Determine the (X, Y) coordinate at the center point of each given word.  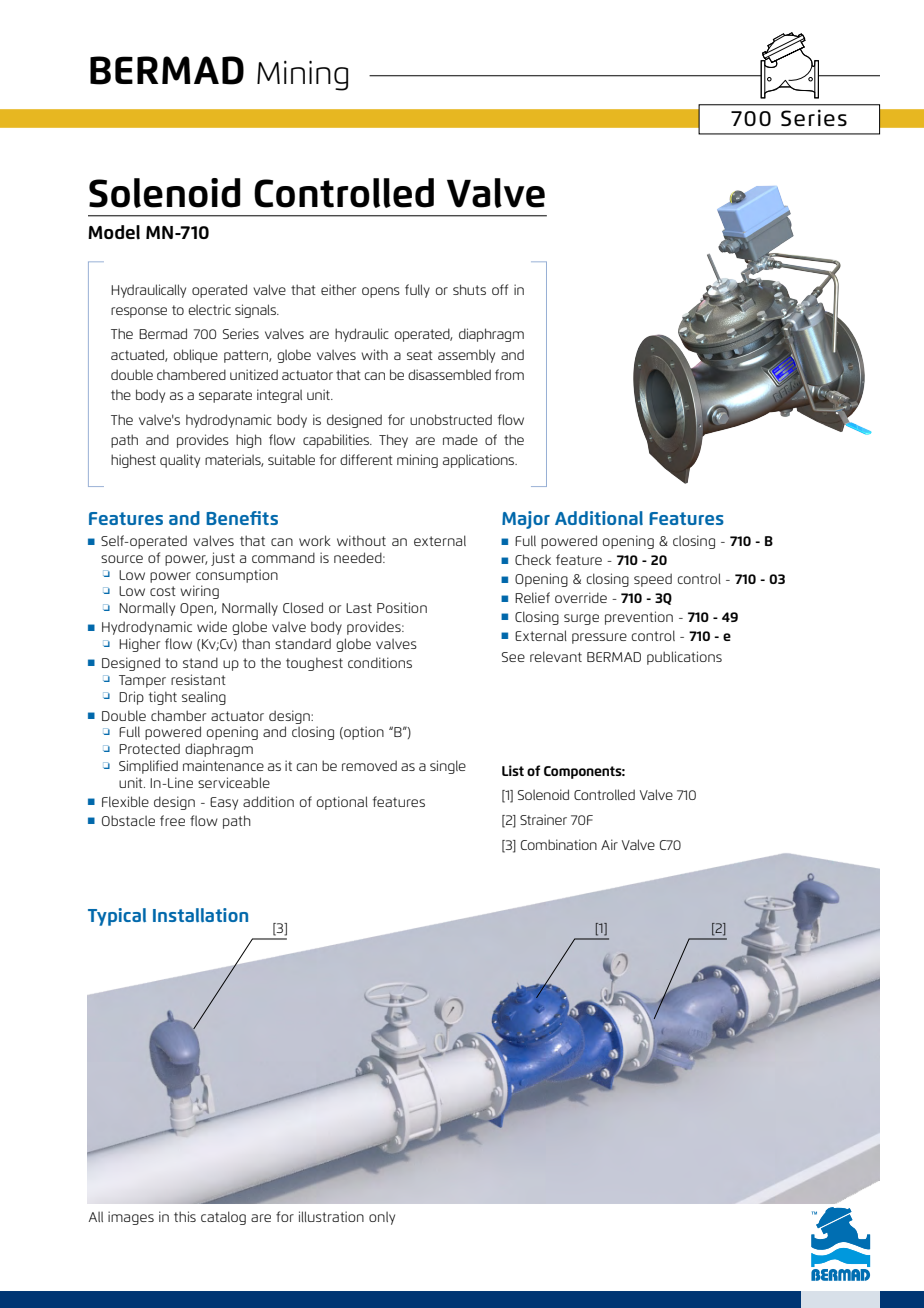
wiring (199, 592)
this (185, 1216)
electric (209, 309)
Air (609, 844)
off (500, 289)
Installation (200, 915)
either (338, 289)
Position (402, 607)
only (382, 1218)
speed (653, 580)
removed (369, 765)
